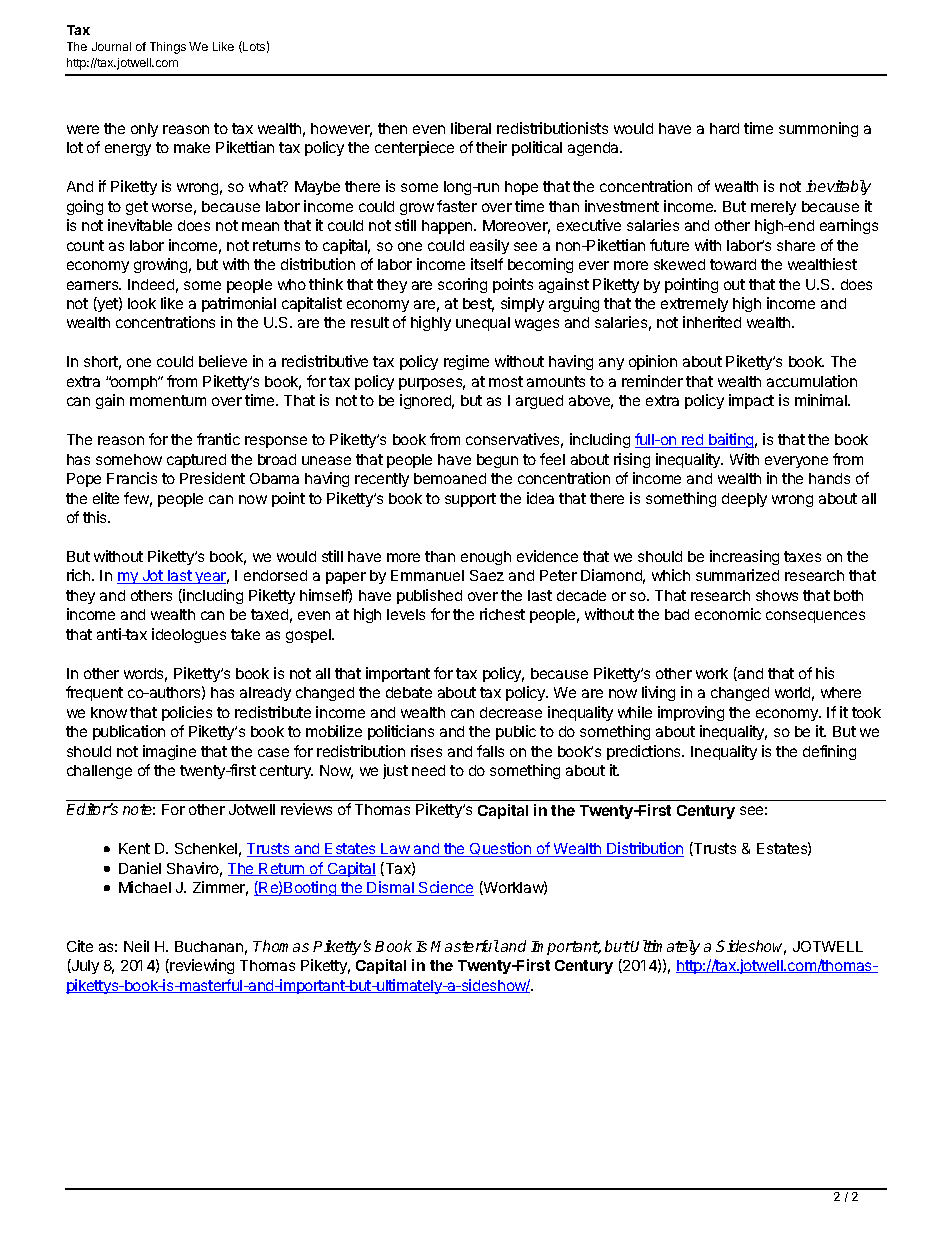 The height and width of the document is (1233, 952). Describe the element at coordinates (471, 128) in the document. I see `liberal` at that location.
